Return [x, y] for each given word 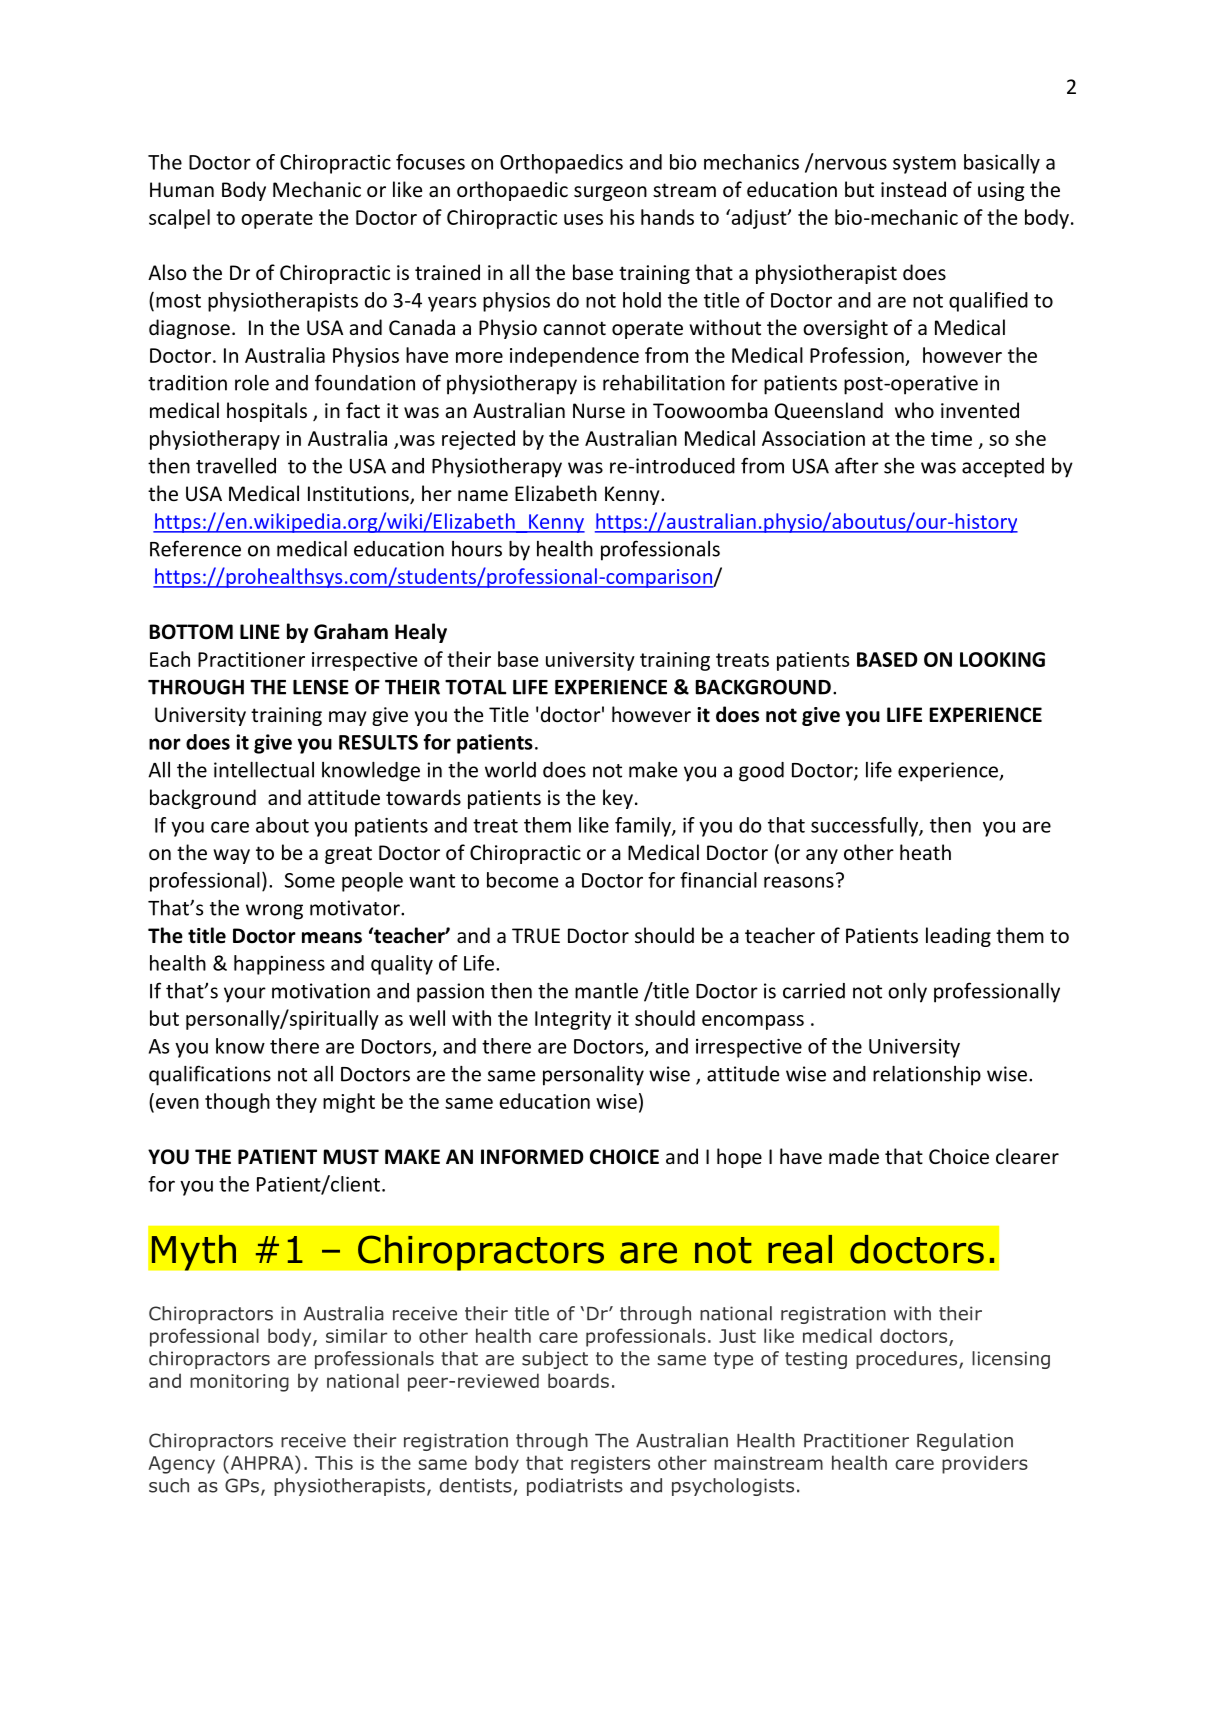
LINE [260, 631]
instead [913, 189]
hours [477, 549]
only [907, 993]
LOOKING [1002, 659]
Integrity [573, 1020]
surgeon [610, 193]
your [245, 995]
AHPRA [262, 1462]
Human [182, 189]
